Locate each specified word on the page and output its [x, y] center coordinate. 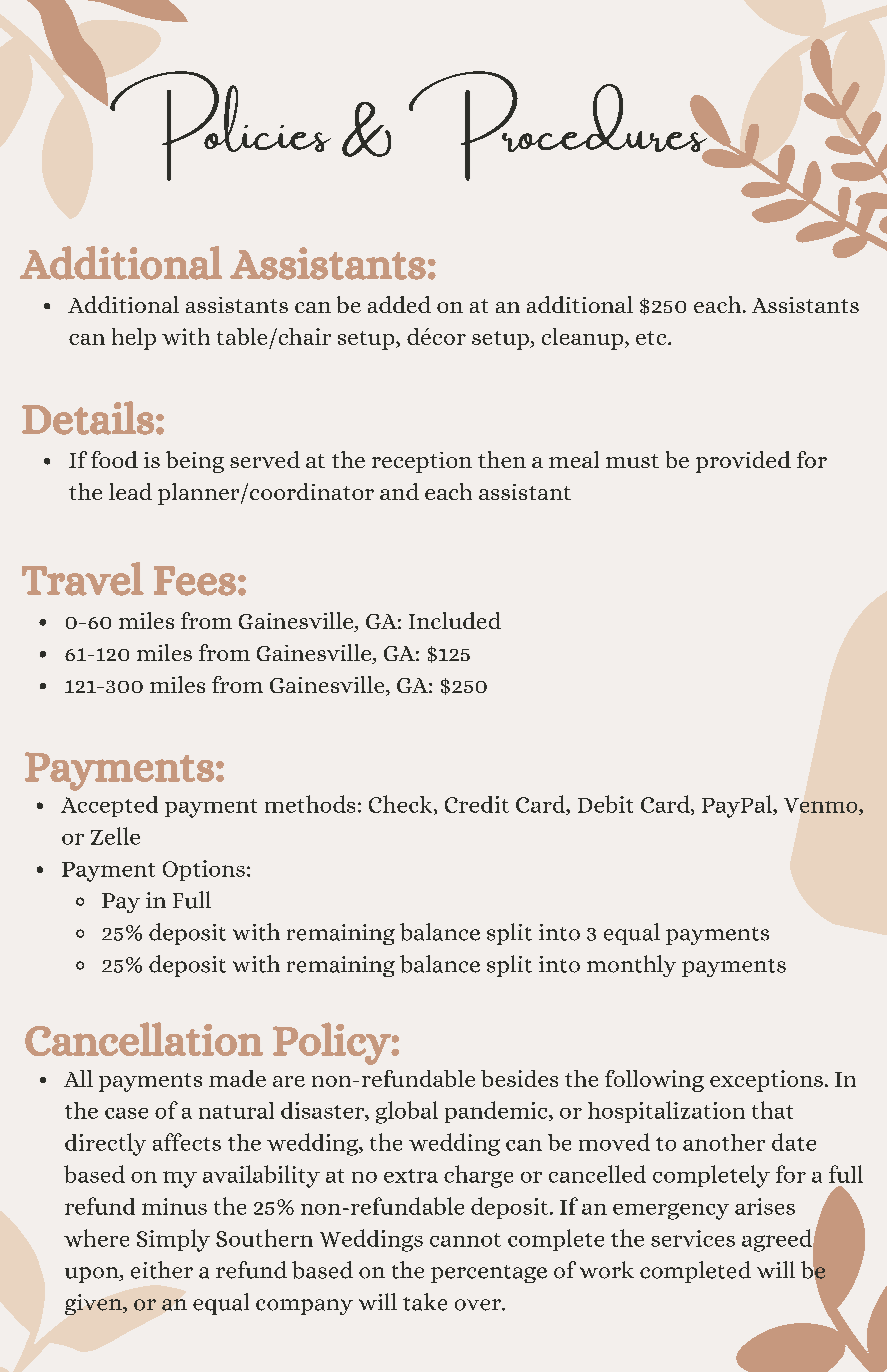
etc [652, 338]
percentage [489, 1274]
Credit [477, 804]
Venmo [822, 806]
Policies [220, 126]
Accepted [109, 806]
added [399, 304]
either [162, 1270]
